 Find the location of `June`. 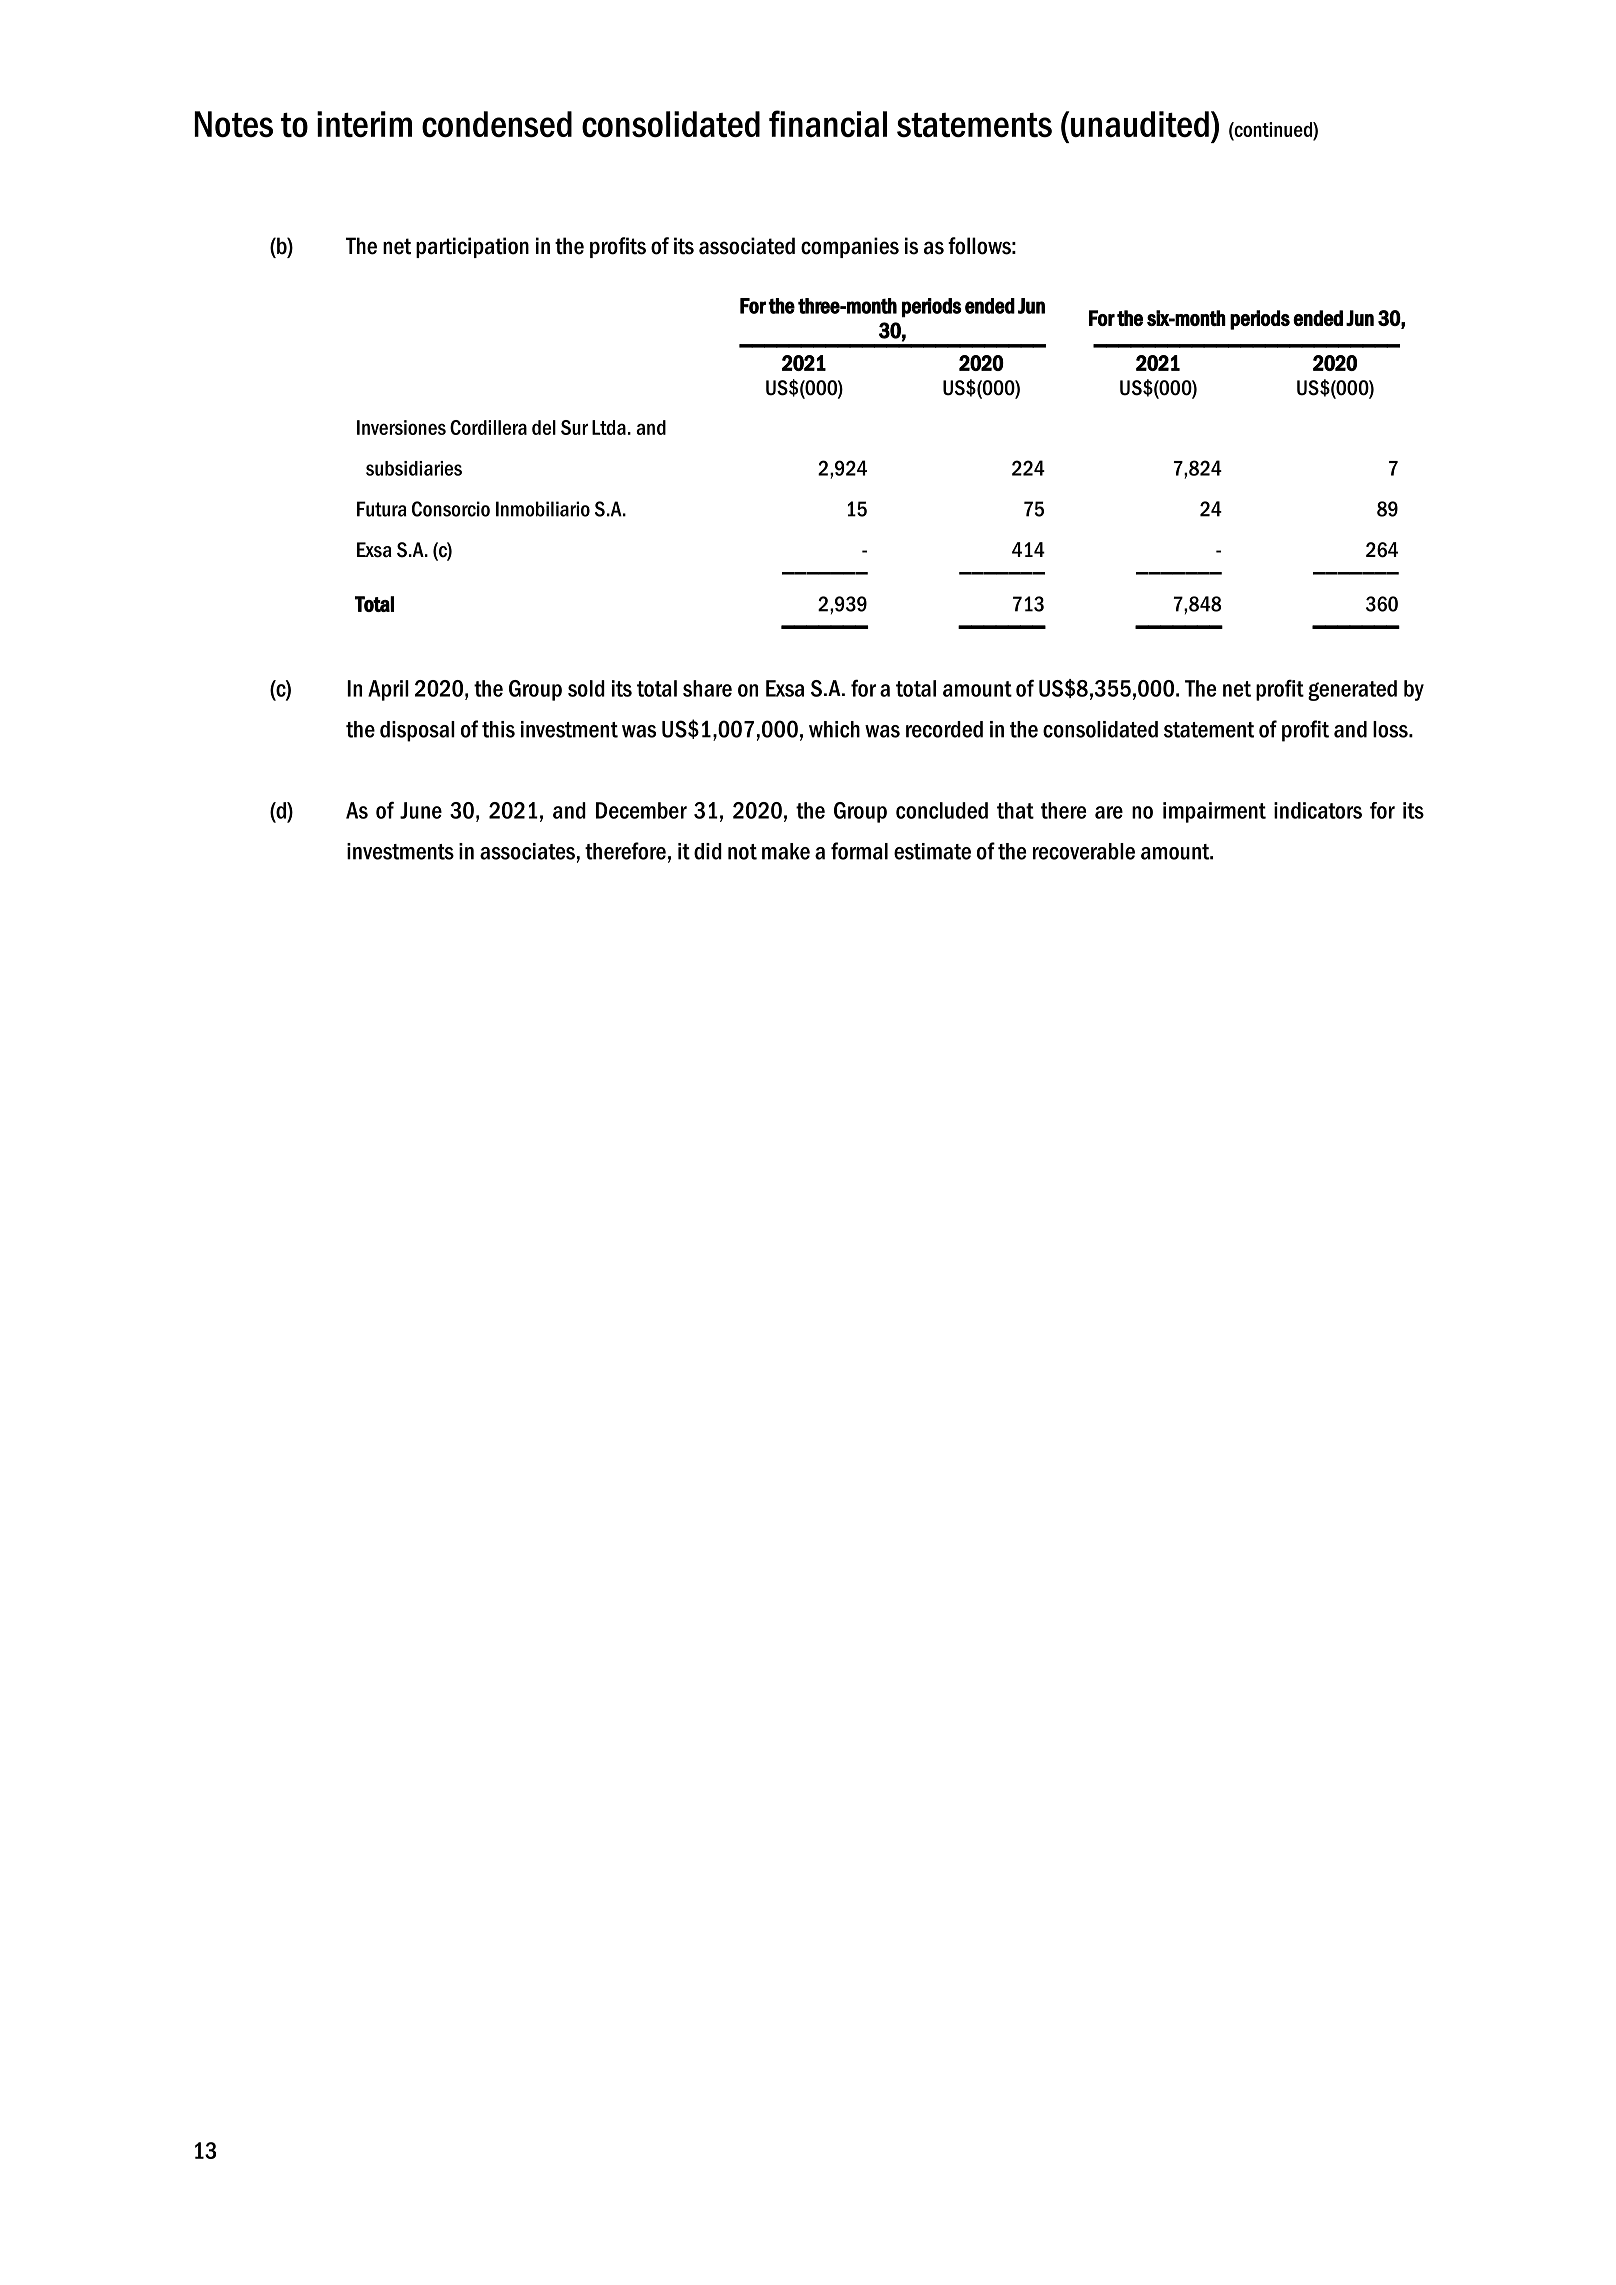

June is located at coordinates (421, 810).
